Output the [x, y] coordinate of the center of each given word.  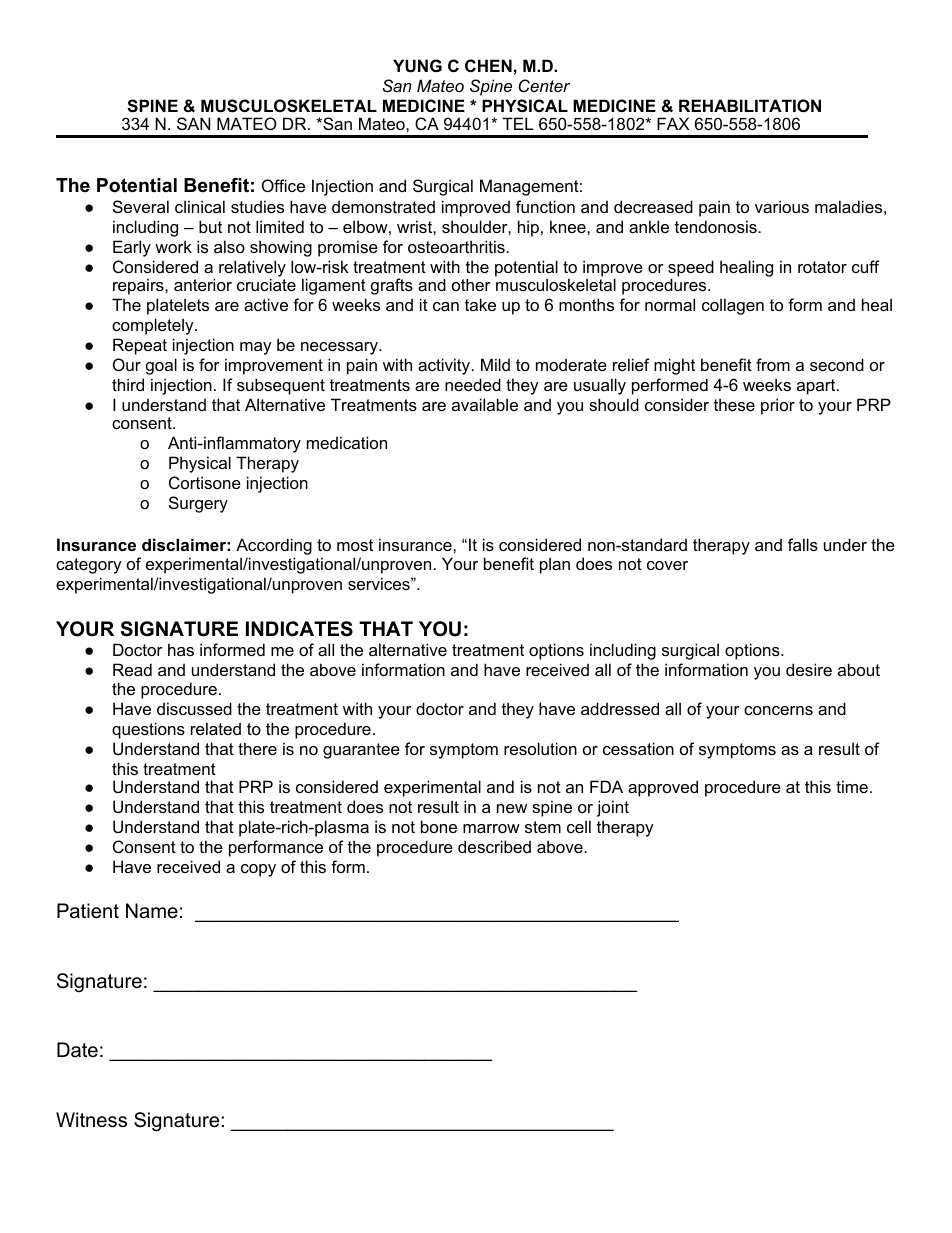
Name [152, 911]
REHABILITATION [750, 105]
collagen [733, 306]
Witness [91, 1120]
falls [803, 544]
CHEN [488, 65]
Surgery [198, 504]
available [485, 404]
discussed [194, 708]
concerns [778, 710]
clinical [200, 206]
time [852, 786]
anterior [203, 284]
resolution [540, 748]
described [494, 846]
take [480, 304]
